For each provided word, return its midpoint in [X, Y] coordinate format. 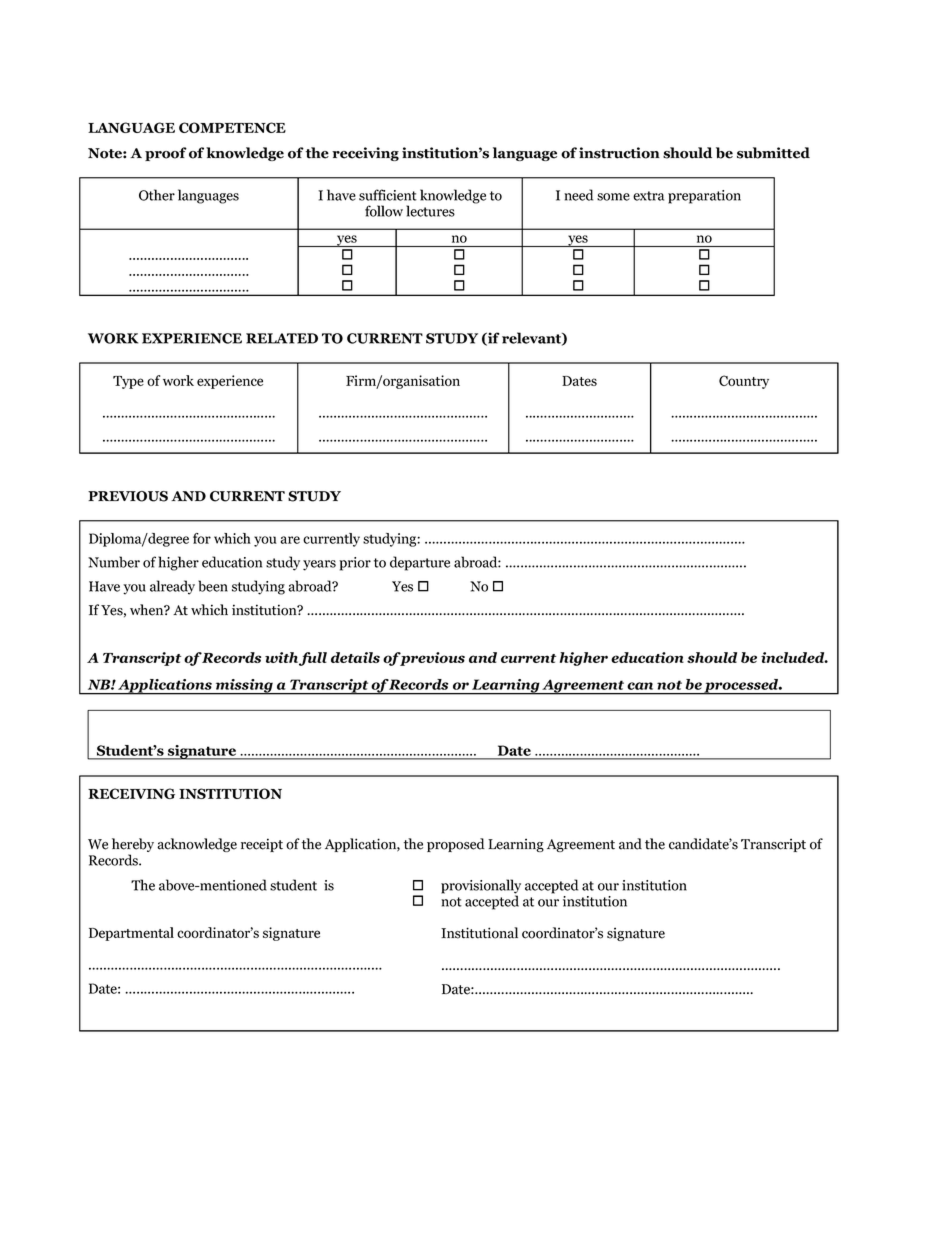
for [202, 538]
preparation [704, 197]
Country [744, 382]
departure [420, 563]
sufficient [388, 195]
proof [166, 154]
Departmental [131, 934]
